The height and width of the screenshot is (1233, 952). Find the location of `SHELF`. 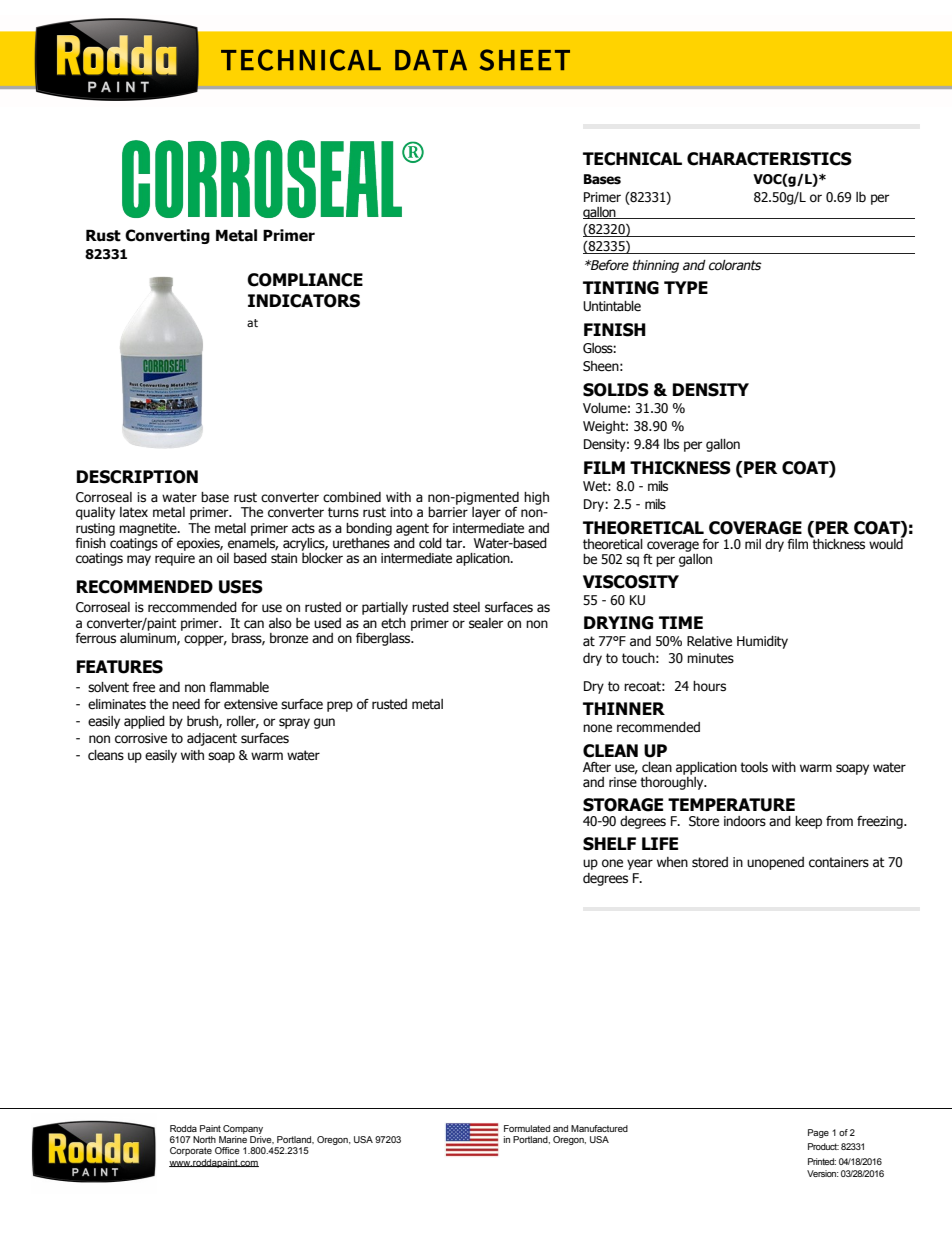

SHELF is located at coordinates (609, 844).
